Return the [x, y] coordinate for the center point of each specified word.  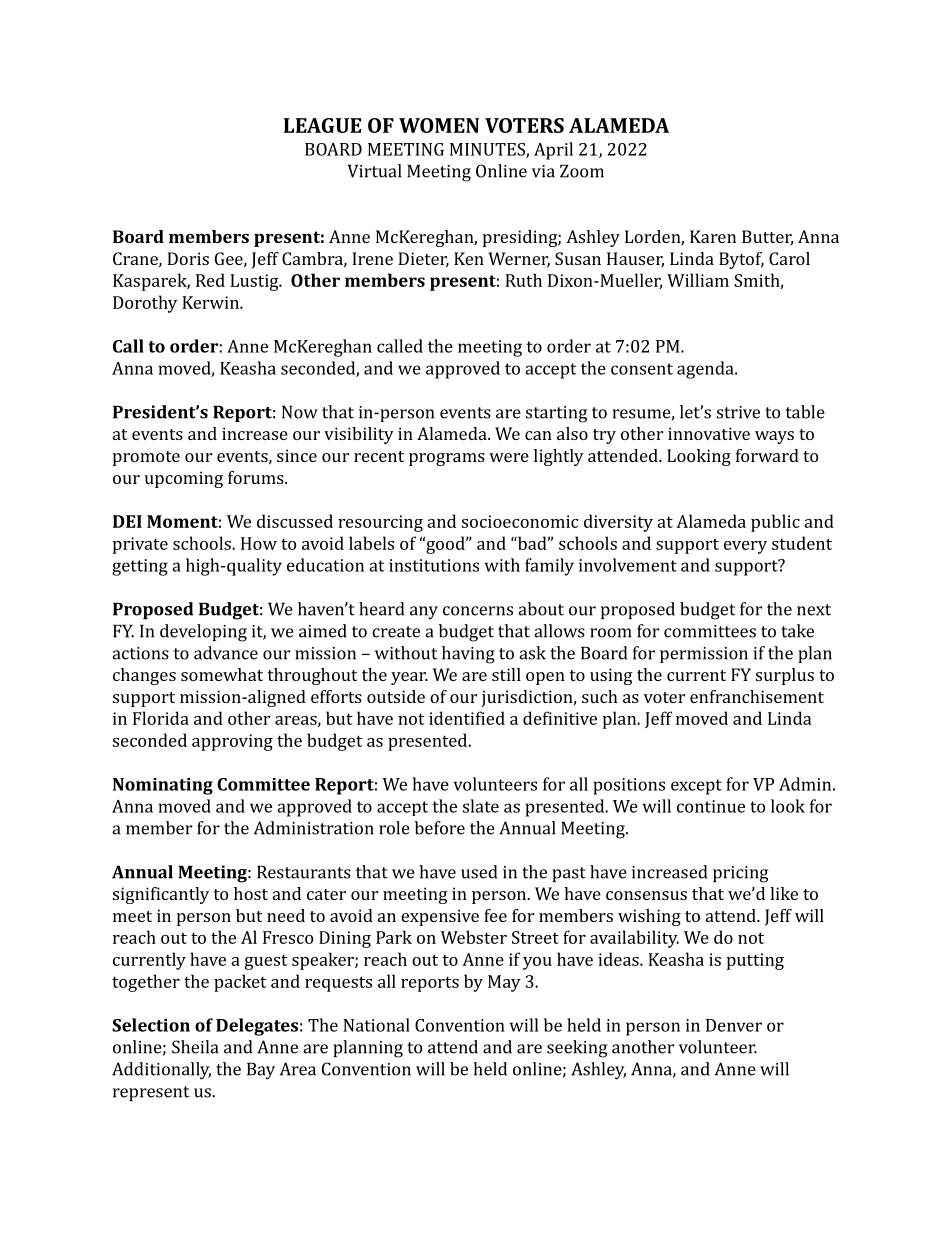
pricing [740, 874]
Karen [713, 236]
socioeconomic [520, 521]
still [506, 674]
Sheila [195, 1047]
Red [210, 280]
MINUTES [488, 150]
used [479, 872]
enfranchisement [757, 696]
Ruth [523, 280]
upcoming [184, 479]
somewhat [222, 674]
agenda [706, 370]
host [251, 893]
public [775, 523]
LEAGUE [322, 125]
